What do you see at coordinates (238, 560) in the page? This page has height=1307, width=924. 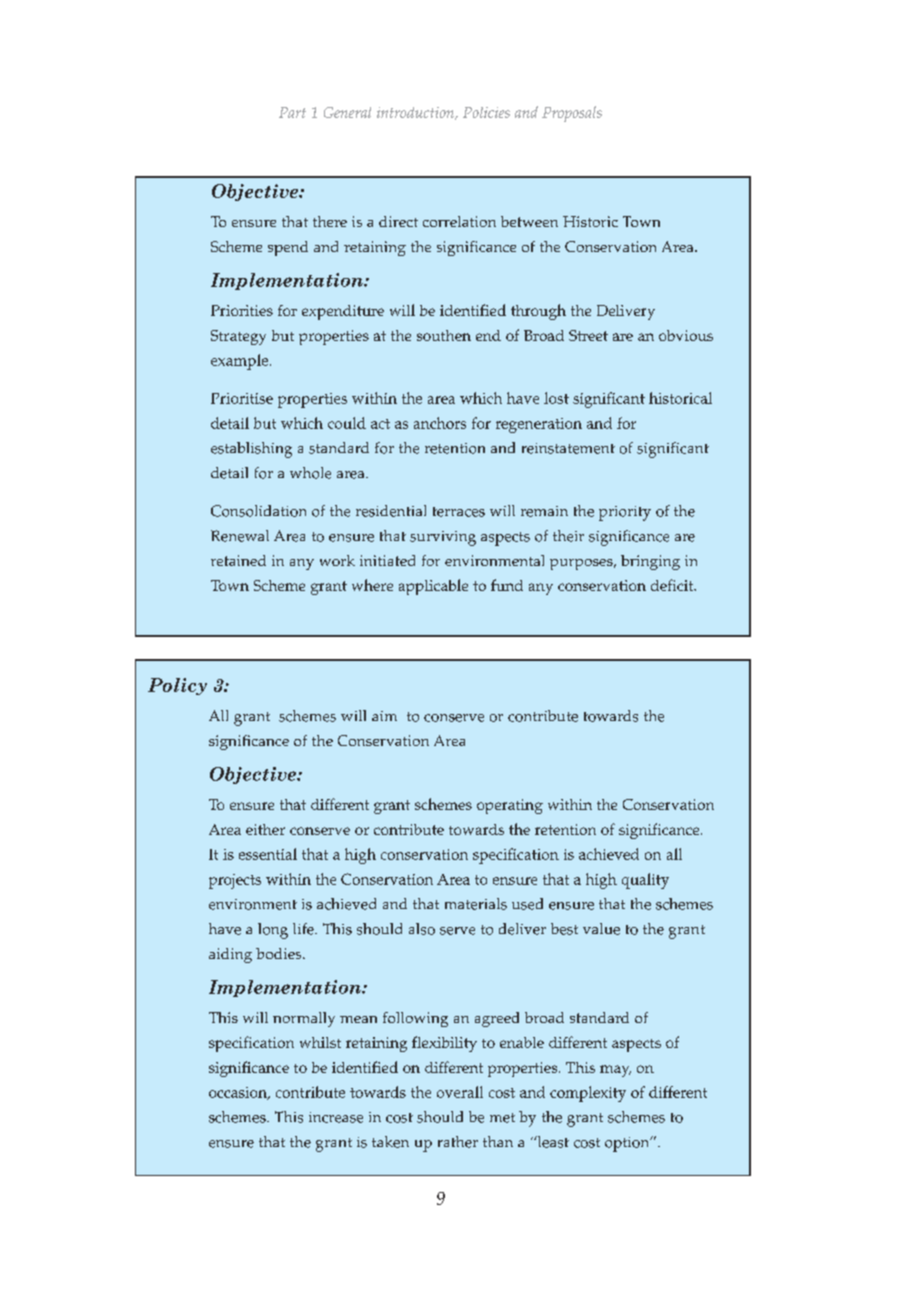 I see `retained` at bounding box center [238, 560].
